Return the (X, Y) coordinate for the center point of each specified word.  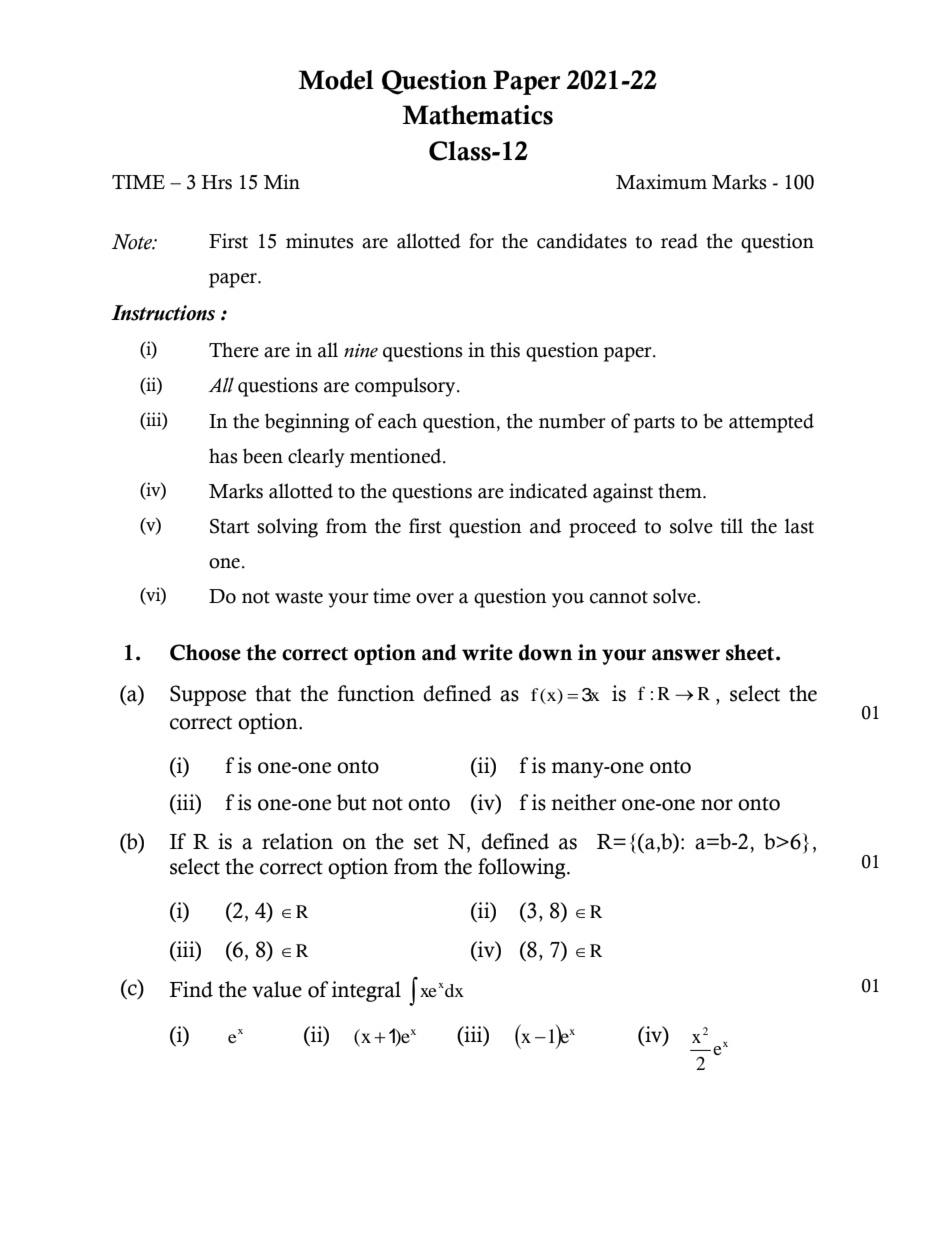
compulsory (406, 387)
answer (686, 655)
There (234, 350)
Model (336, 80)
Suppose (208, 695)
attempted (771, 423)
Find (191, 989)
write (487, 652)
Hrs (216, 182)
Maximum (661, 182)
